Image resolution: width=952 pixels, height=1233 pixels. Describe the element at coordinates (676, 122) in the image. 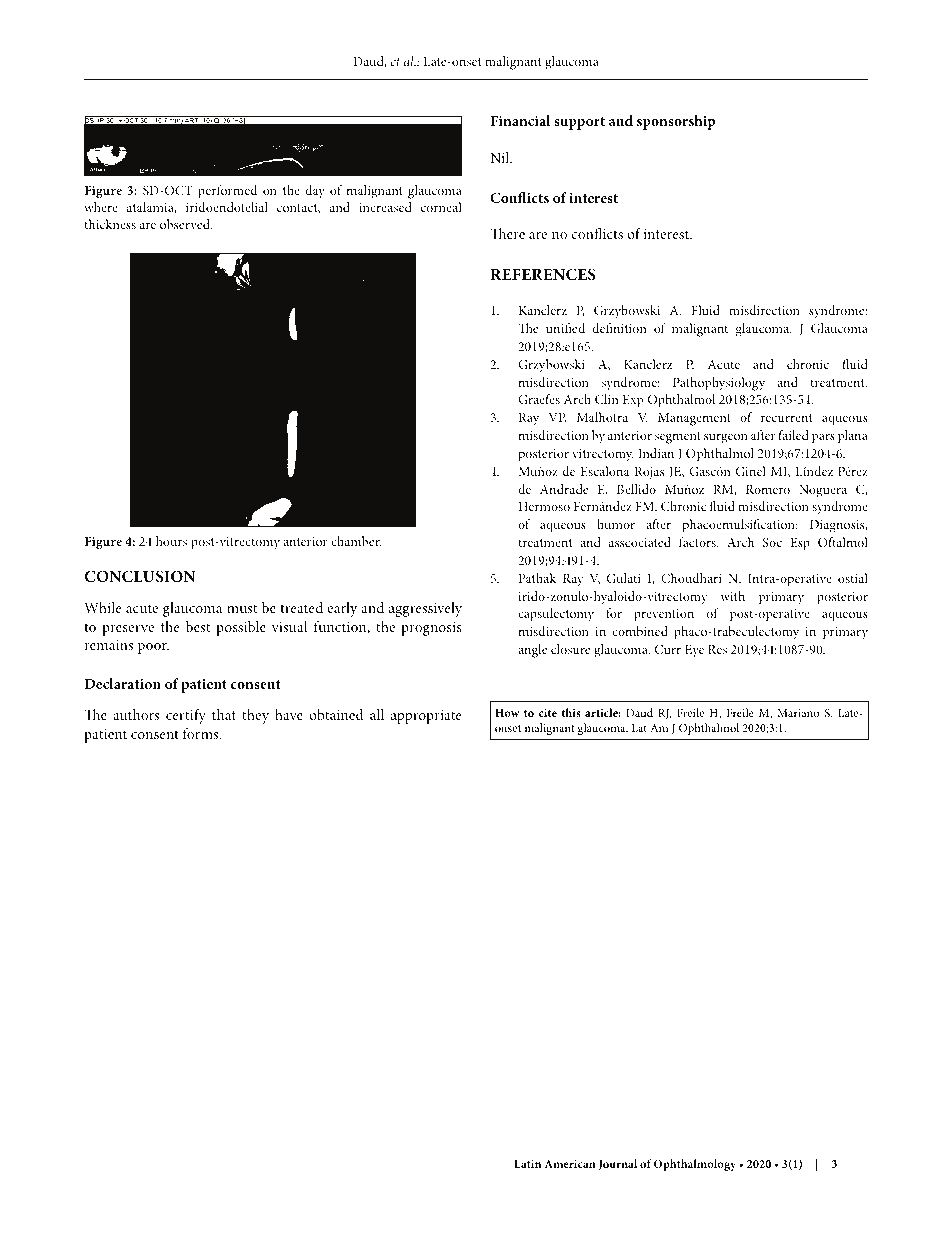

I see `sponsorship` at that location.
